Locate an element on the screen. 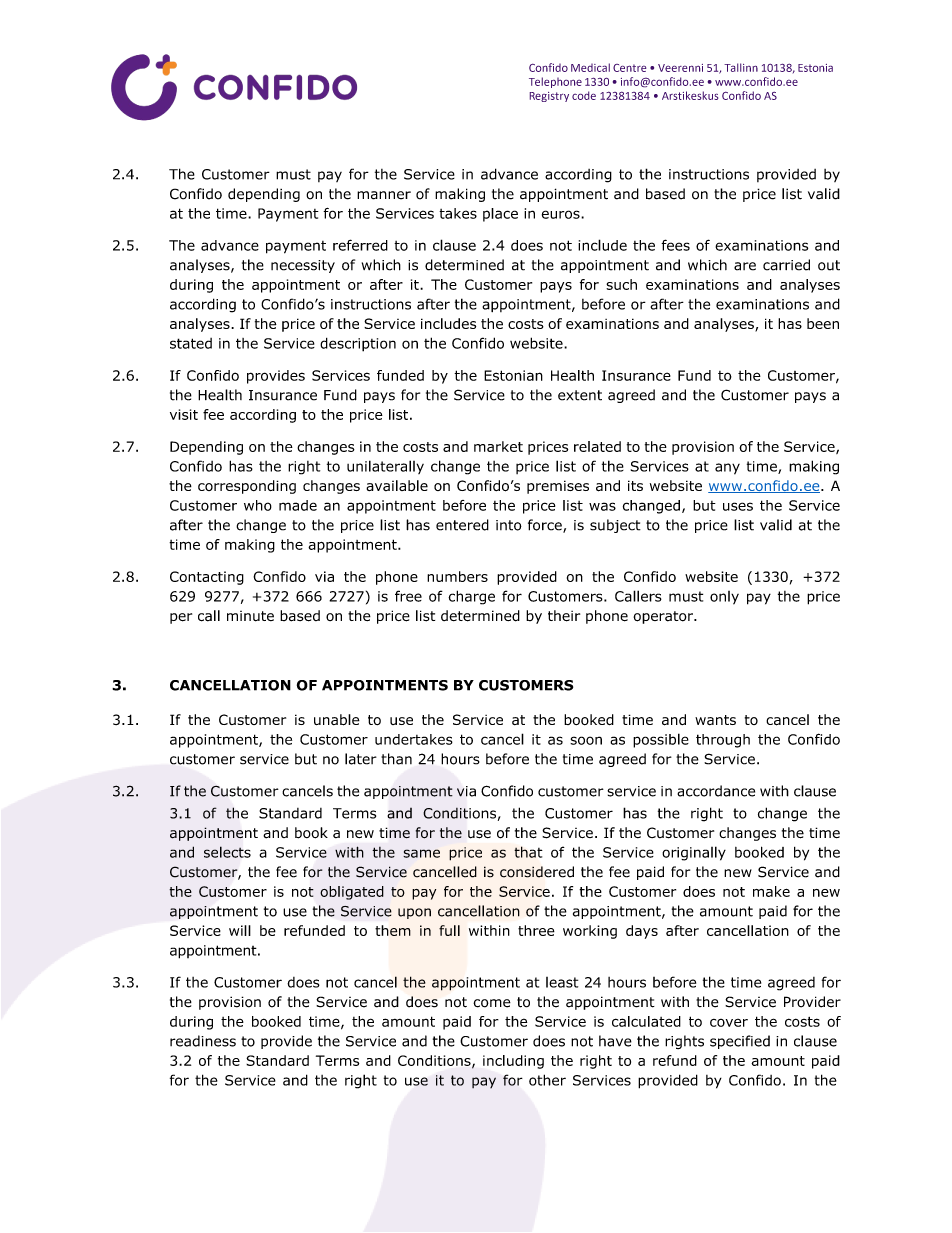  visit is located at coordinates (184, 414).
